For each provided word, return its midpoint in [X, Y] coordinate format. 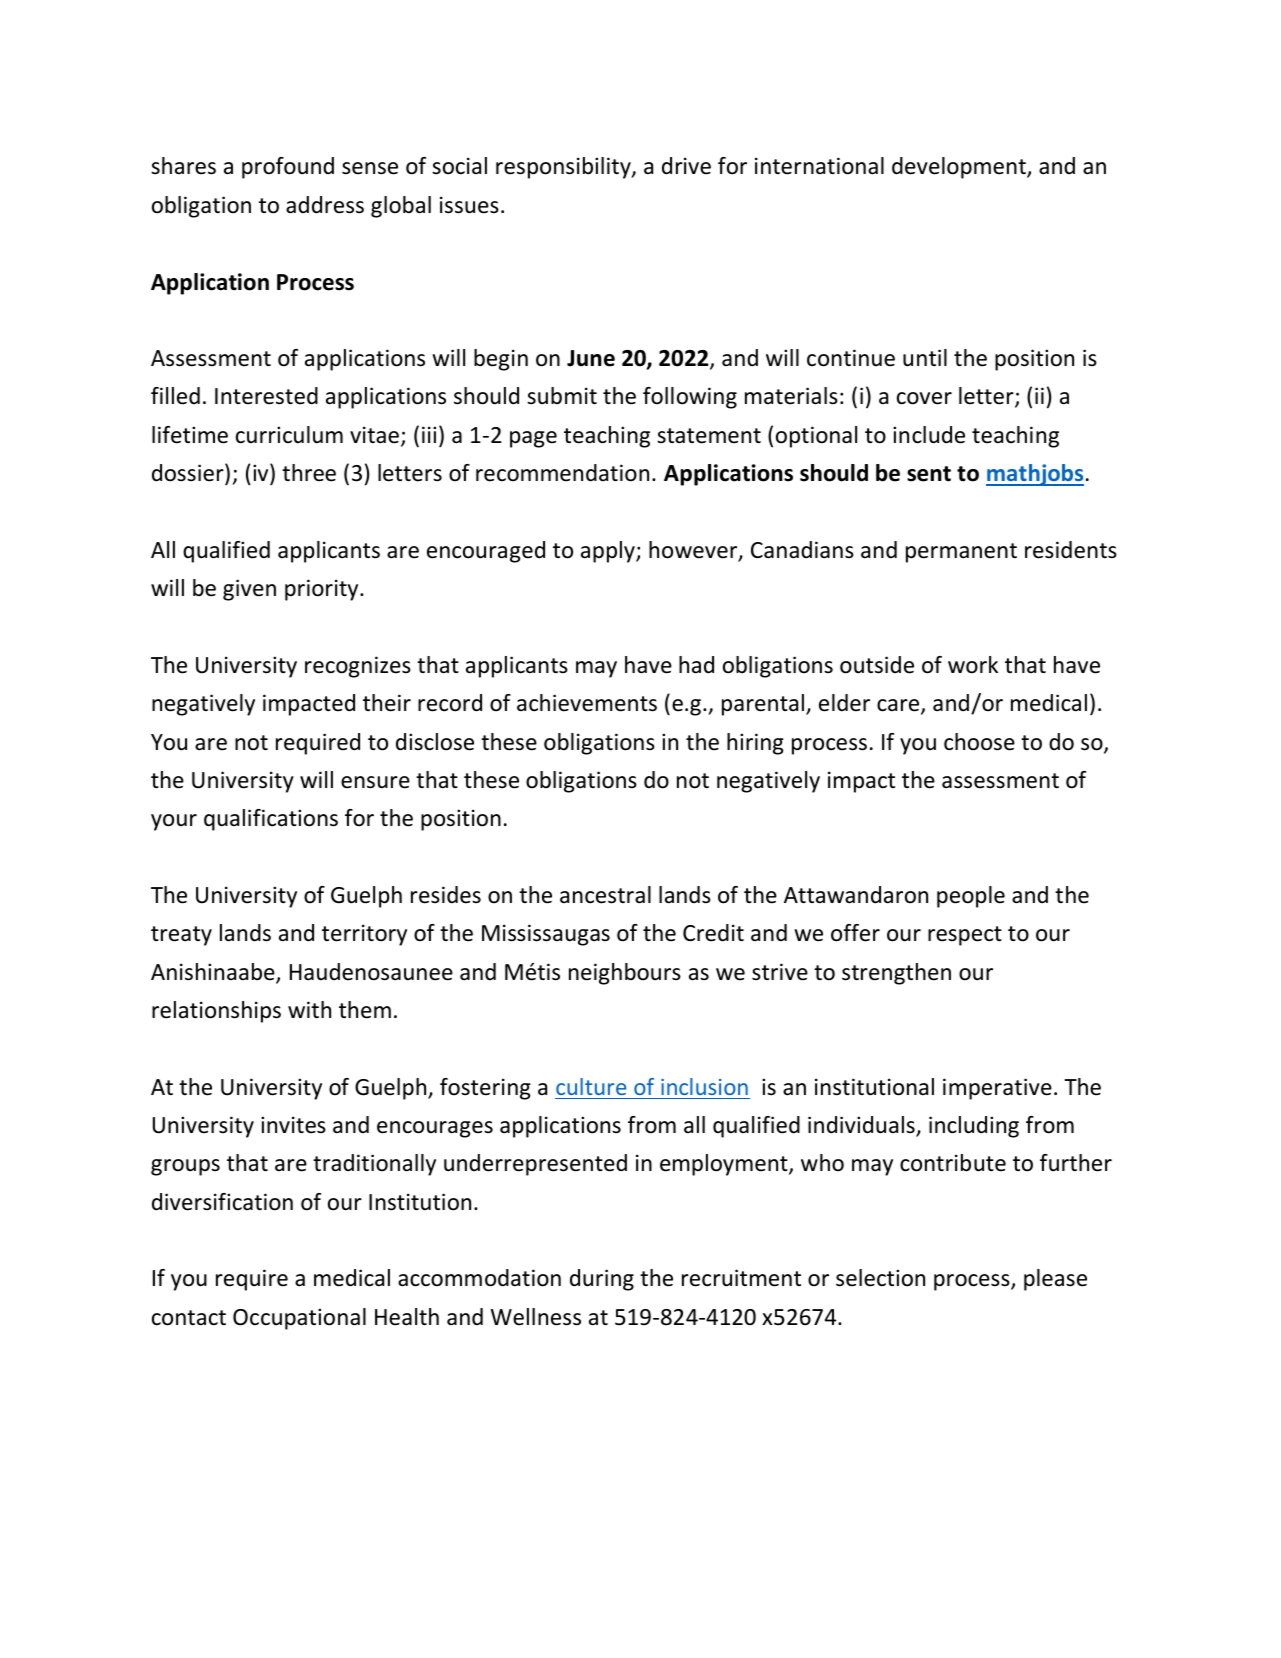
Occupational [299, 1319]
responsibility [564, 168]
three [309, 473]
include [929, 435]
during [602, 1280]
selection [880, 1278]
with [309, 1009]
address [325, 205]
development [960, 168]
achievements [587, 703]
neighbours [625, 974]
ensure [375, 782]
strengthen [896, 974]
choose [979, 742]
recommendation [562, 473]
